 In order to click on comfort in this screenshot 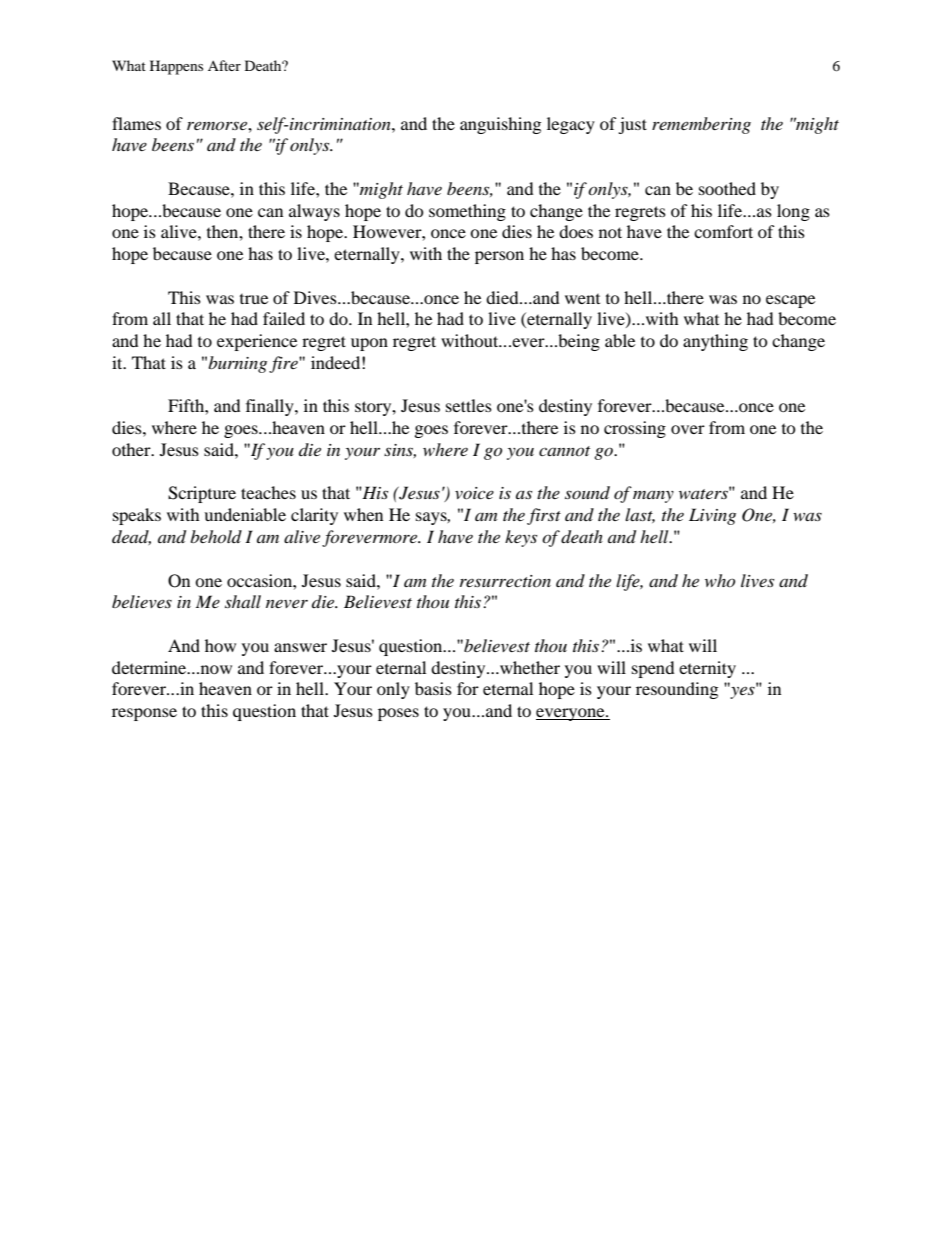, I will do `click(723, 231)`.
